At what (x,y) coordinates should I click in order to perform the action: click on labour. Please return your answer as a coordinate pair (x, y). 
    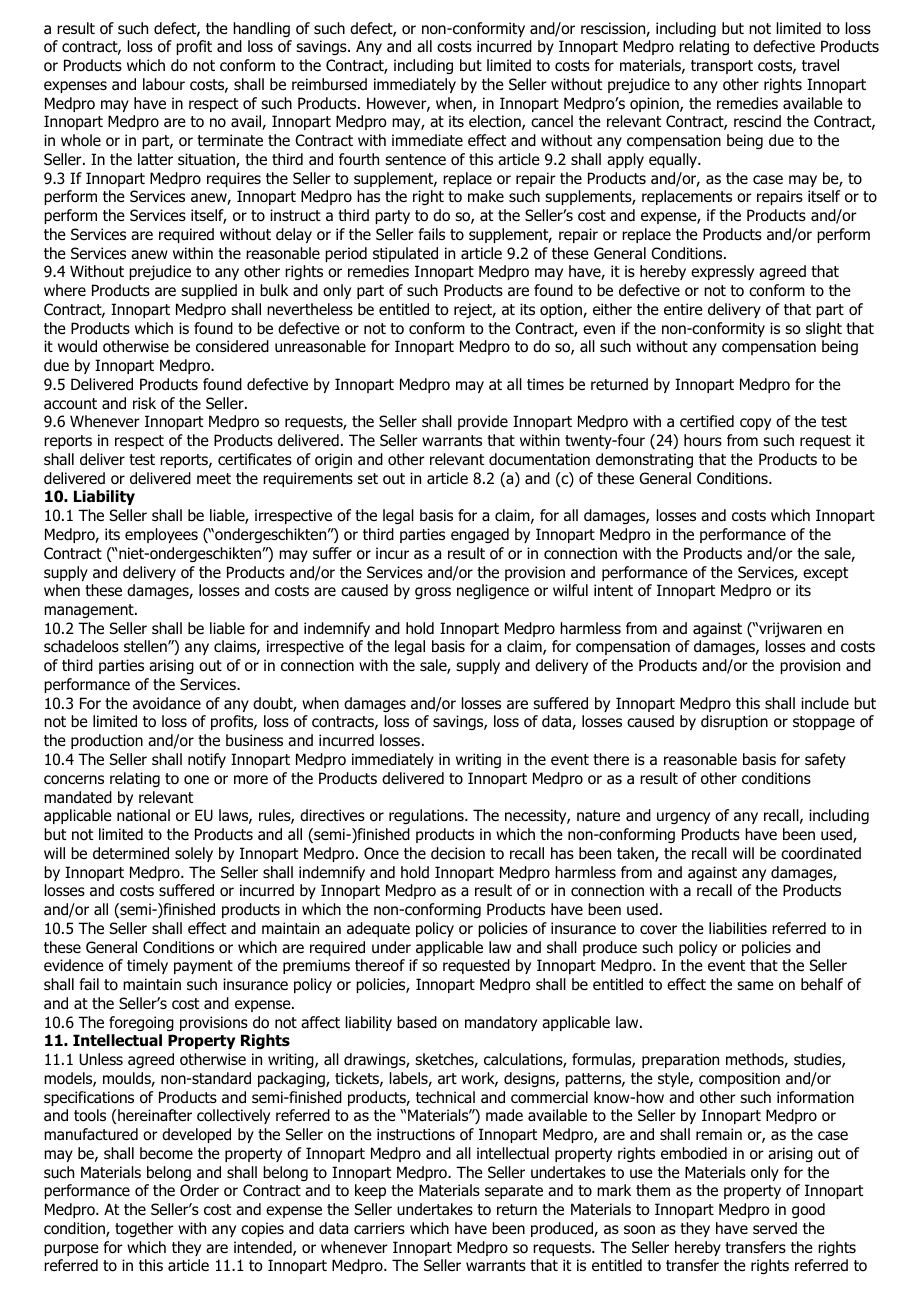
    Looking at the image, I should click on (164, 84).
